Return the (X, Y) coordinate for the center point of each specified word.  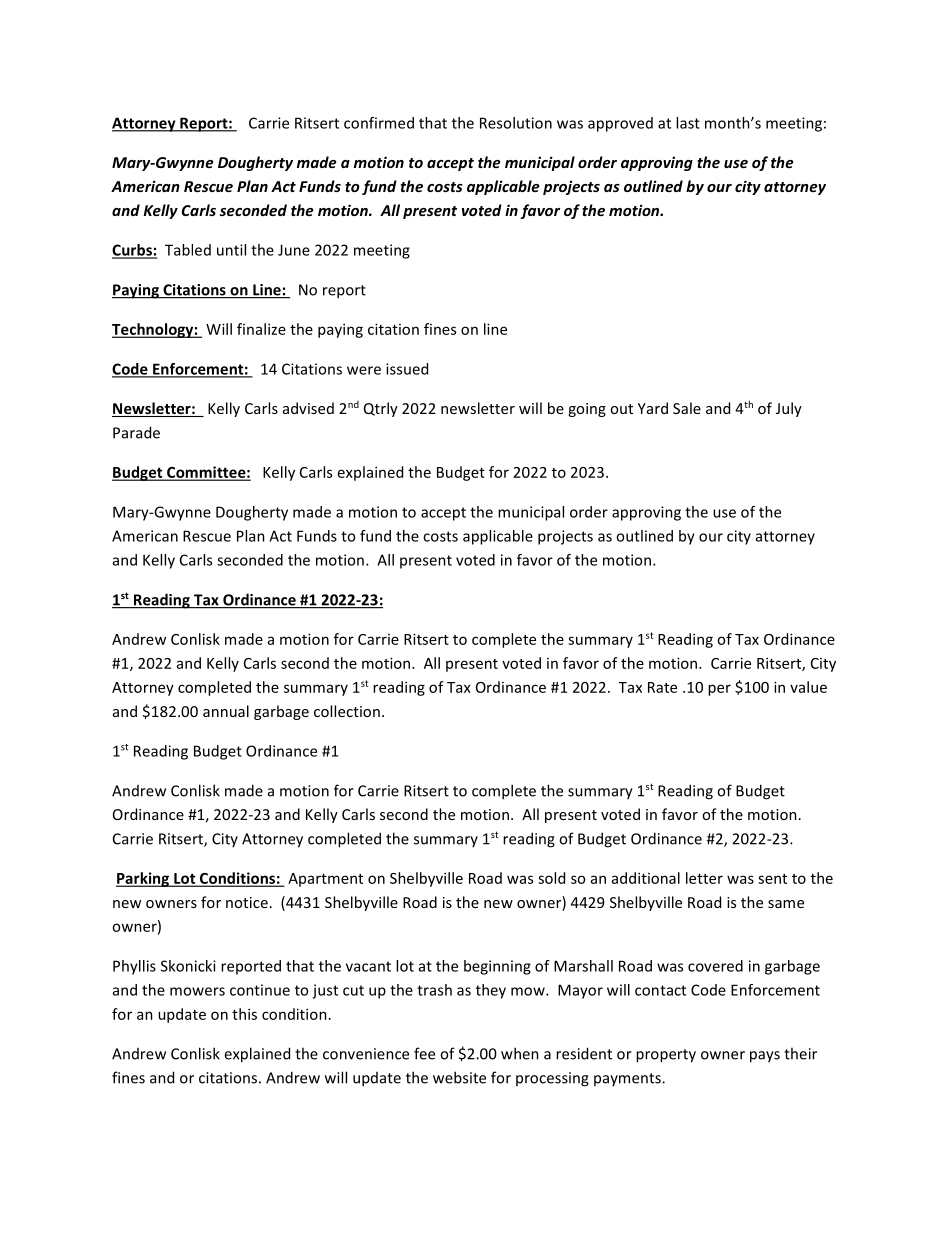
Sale (687, 408)
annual (226, 711)
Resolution (516, 123)
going (587, 410)
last (688, 123)
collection (347, 711)
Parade (136, 432)
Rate (662, 687)
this (244, 1014)
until (231, 250)
